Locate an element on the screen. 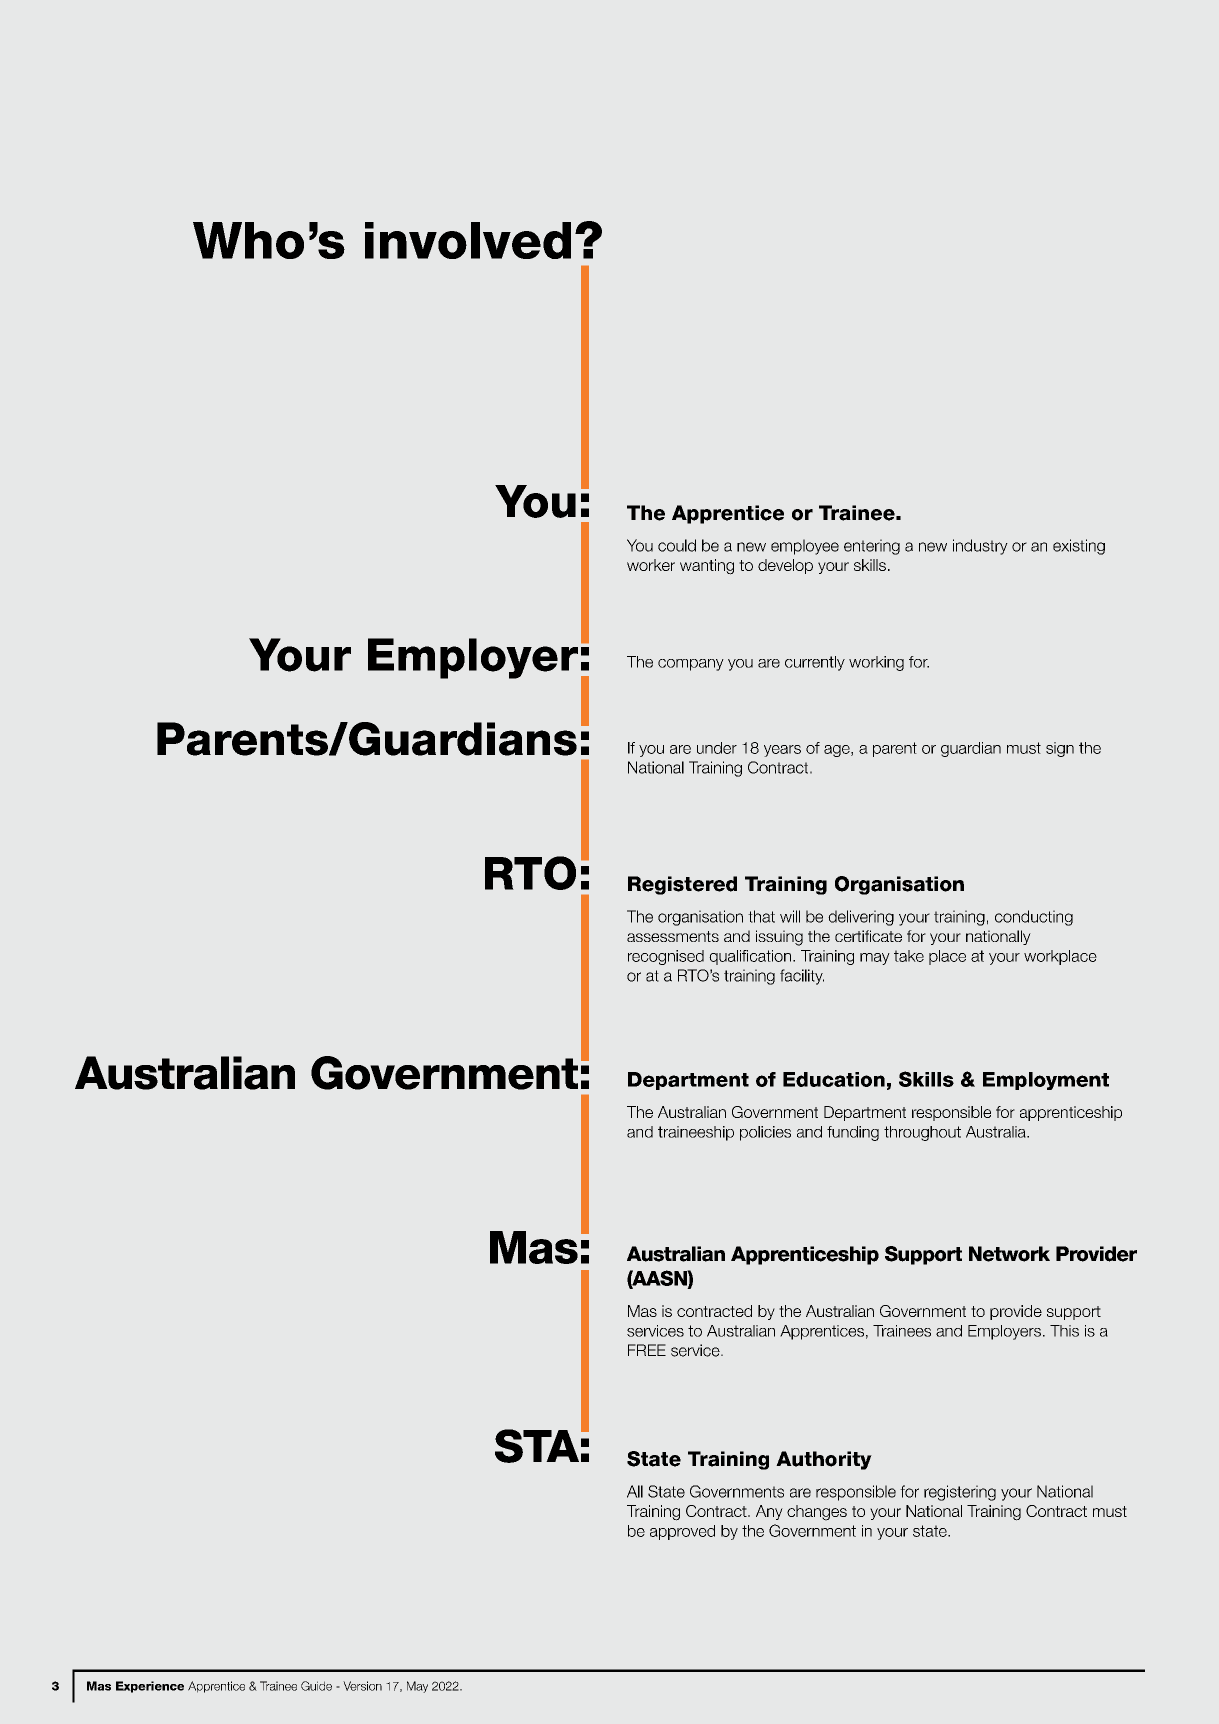 Image resolution: width=1219 pixels, height=1724 pixels. registering is located at coordinates (960, 1493).
